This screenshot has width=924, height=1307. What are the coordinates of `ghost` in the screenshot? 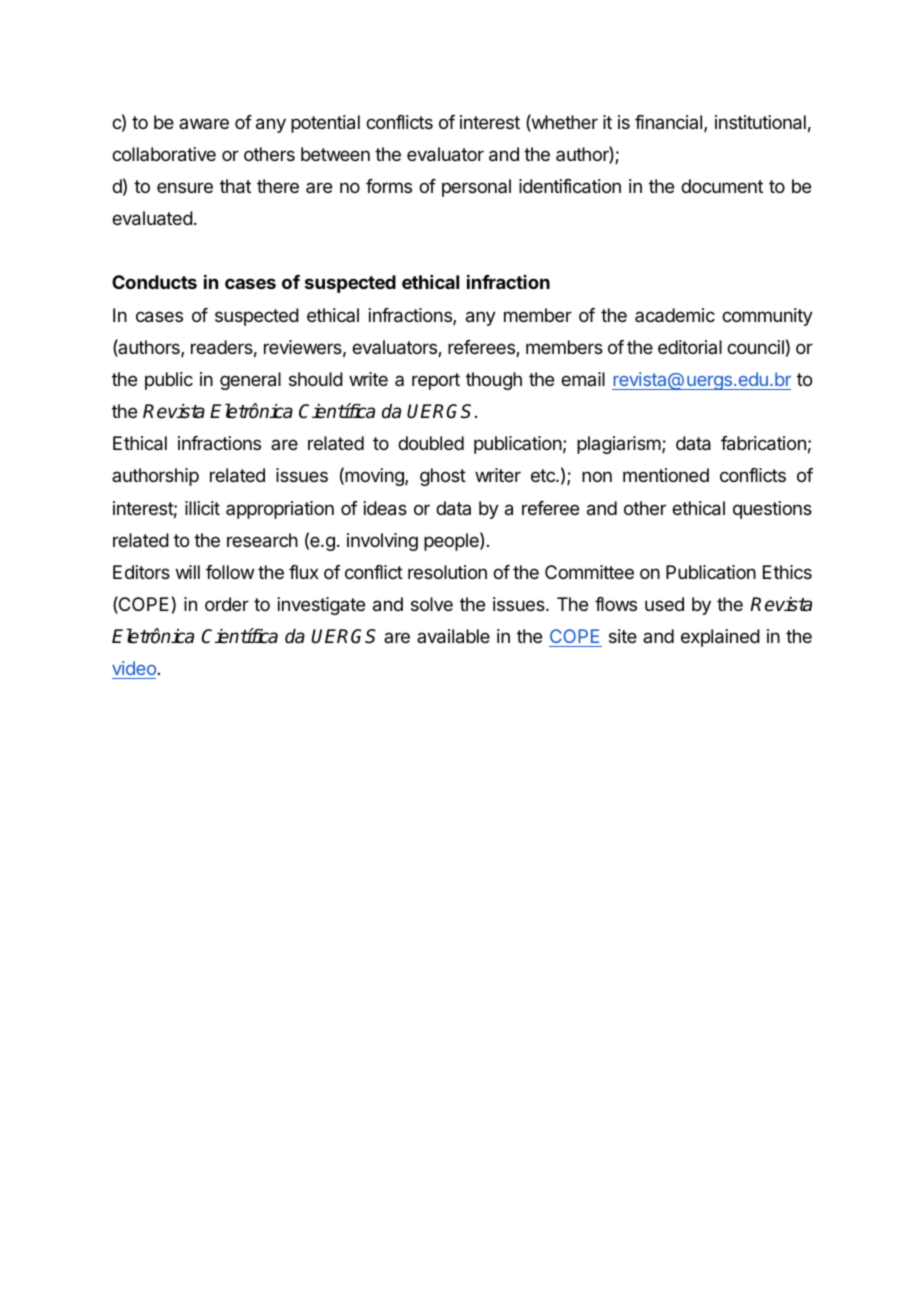 It's located at (443, 477).
